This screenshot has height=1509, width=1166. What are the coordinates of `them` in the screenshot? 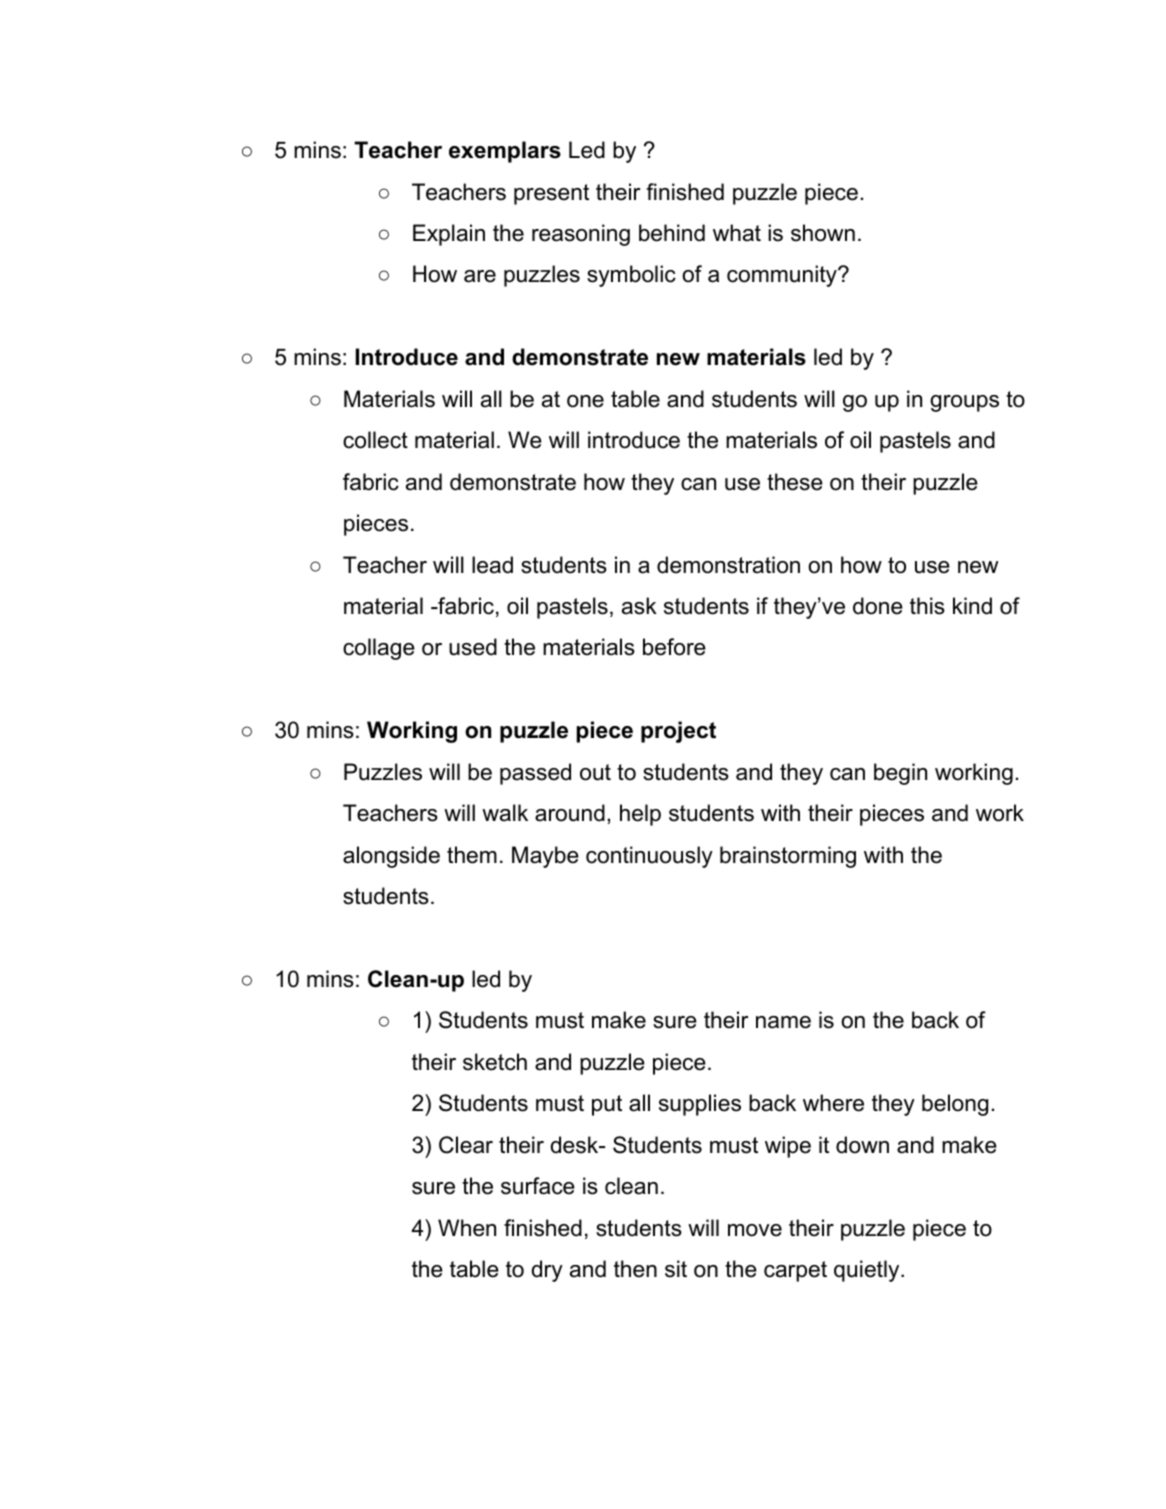 It's located at (472, 855).
